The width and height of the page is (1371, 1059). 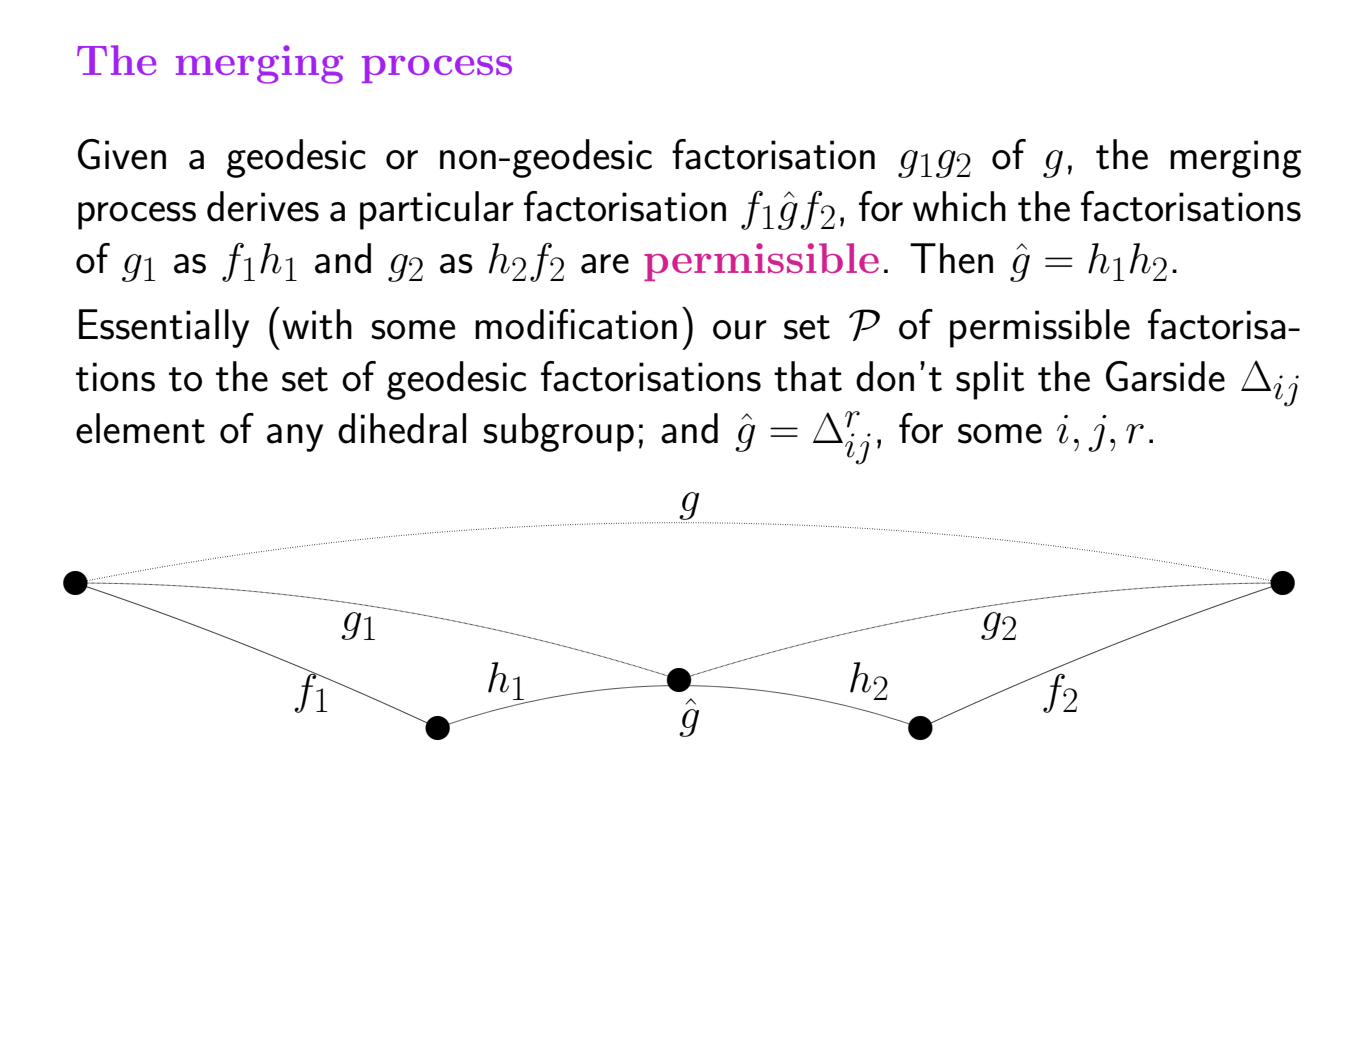 What do you see at coordinates (263, 206) in the page?
I see `derives` at bounding box center [263, 206].
